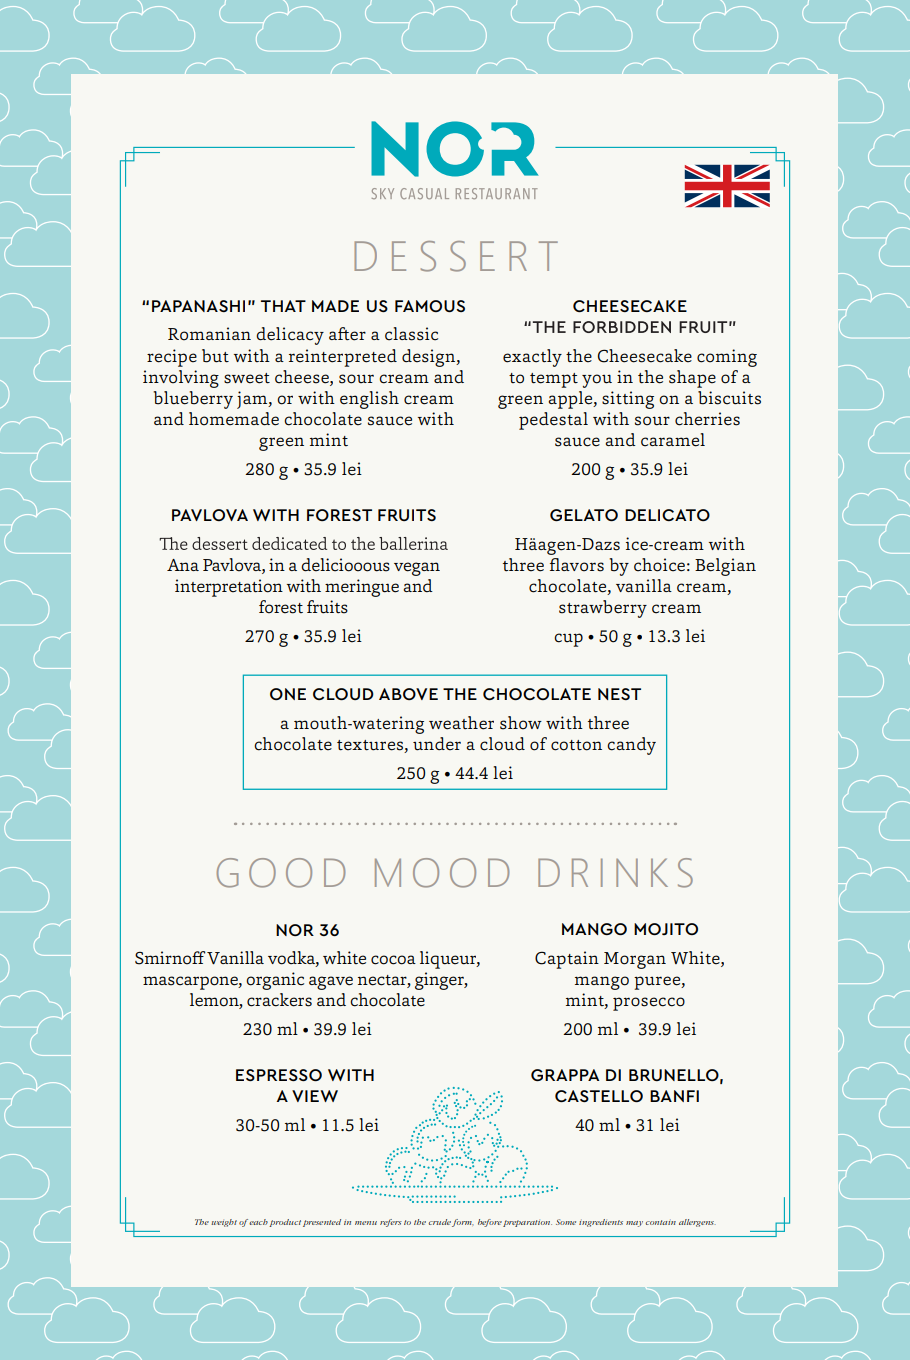 Image resolution: width=910 pixels, height=1360 pixels. Describe the element at coordinates (209, 334) in the image. I see `Romanian` at that location.
